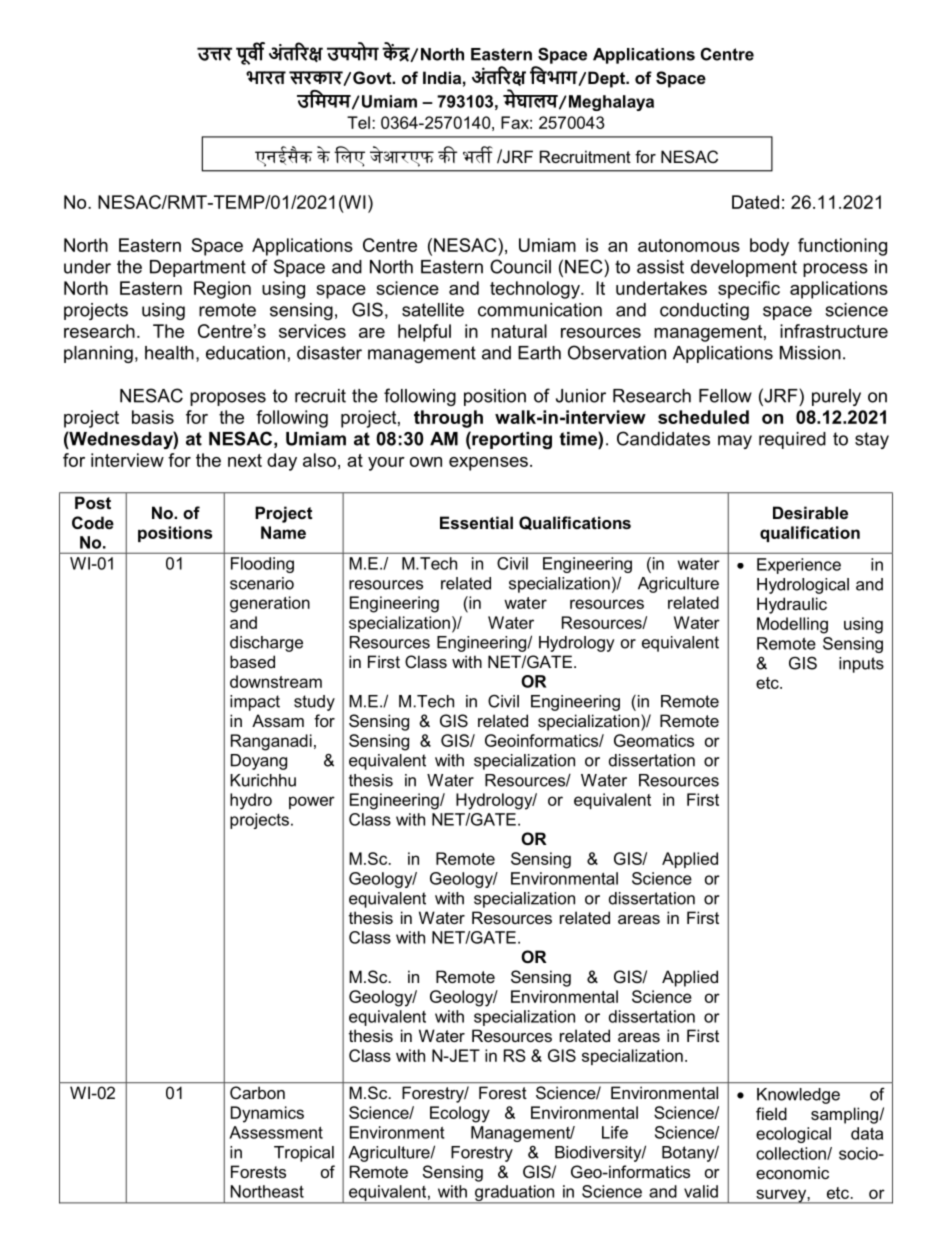 This screenshot has width=952, height=1233. Describe the element at coordinates (792, 440) in the screenshot. I see `required` at that location.
